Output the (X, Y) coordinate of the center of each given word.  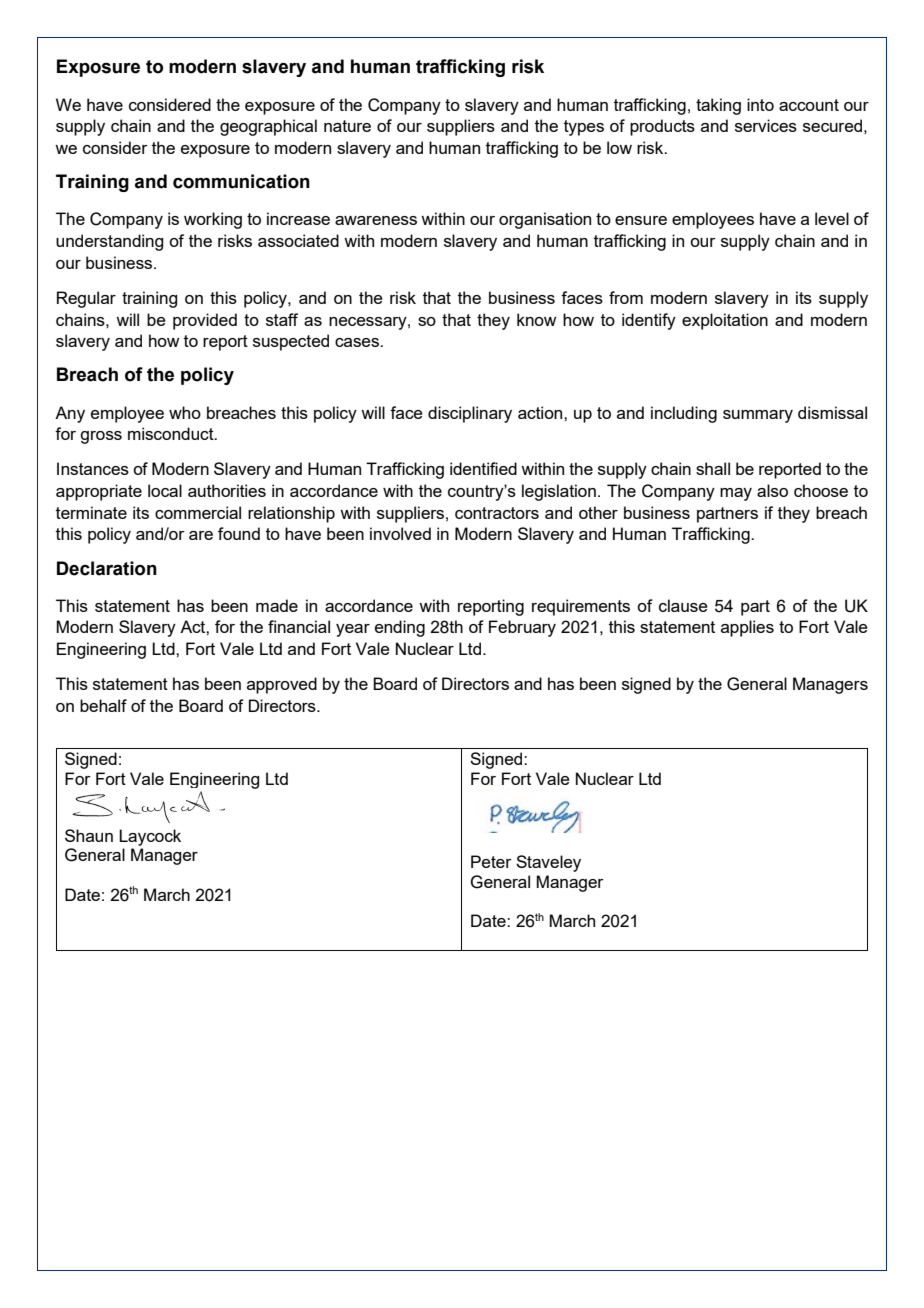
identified (483, 468)
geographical (268, 127)
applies (747, 628)
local (165, 490)
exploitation (725, 321)
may (736, 494)
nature (347, 126)
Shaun (89, 835)
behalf (103, 705)
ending (400, 628)
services (766, 125)
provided (205, 321)
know (536, 319)
